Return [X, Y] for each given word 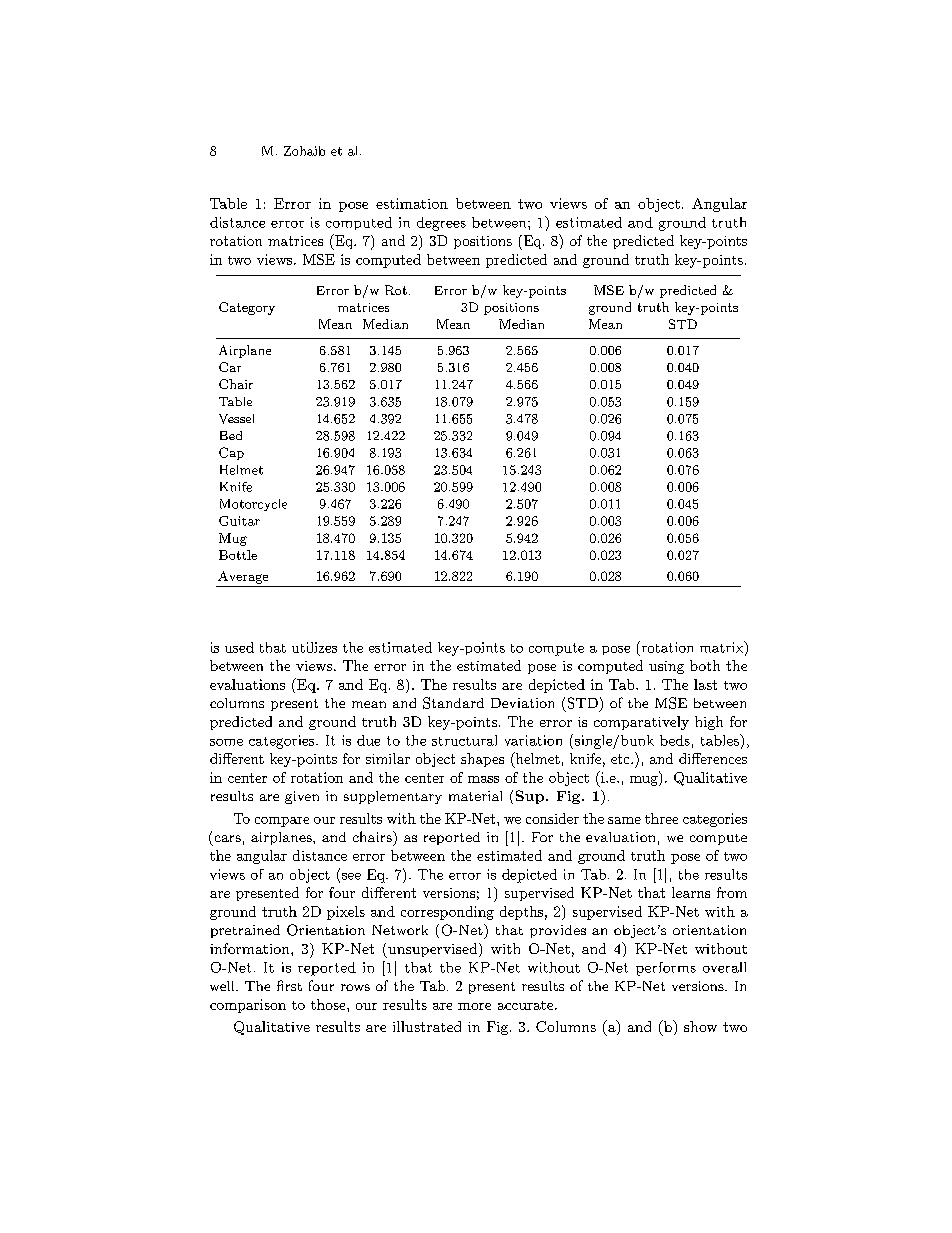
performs [666, 969]
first [289, 985]
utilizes [314, 647]
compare [282, 822]
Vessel [236, 419]
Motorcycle [253, 505]
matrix [722, 647]
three [661, 818]
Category [247, 308]
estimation [412, 203]
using [666, 667]
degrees [441, 224]
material [475, 796]
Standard [453, 703]
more [474, 1006]
